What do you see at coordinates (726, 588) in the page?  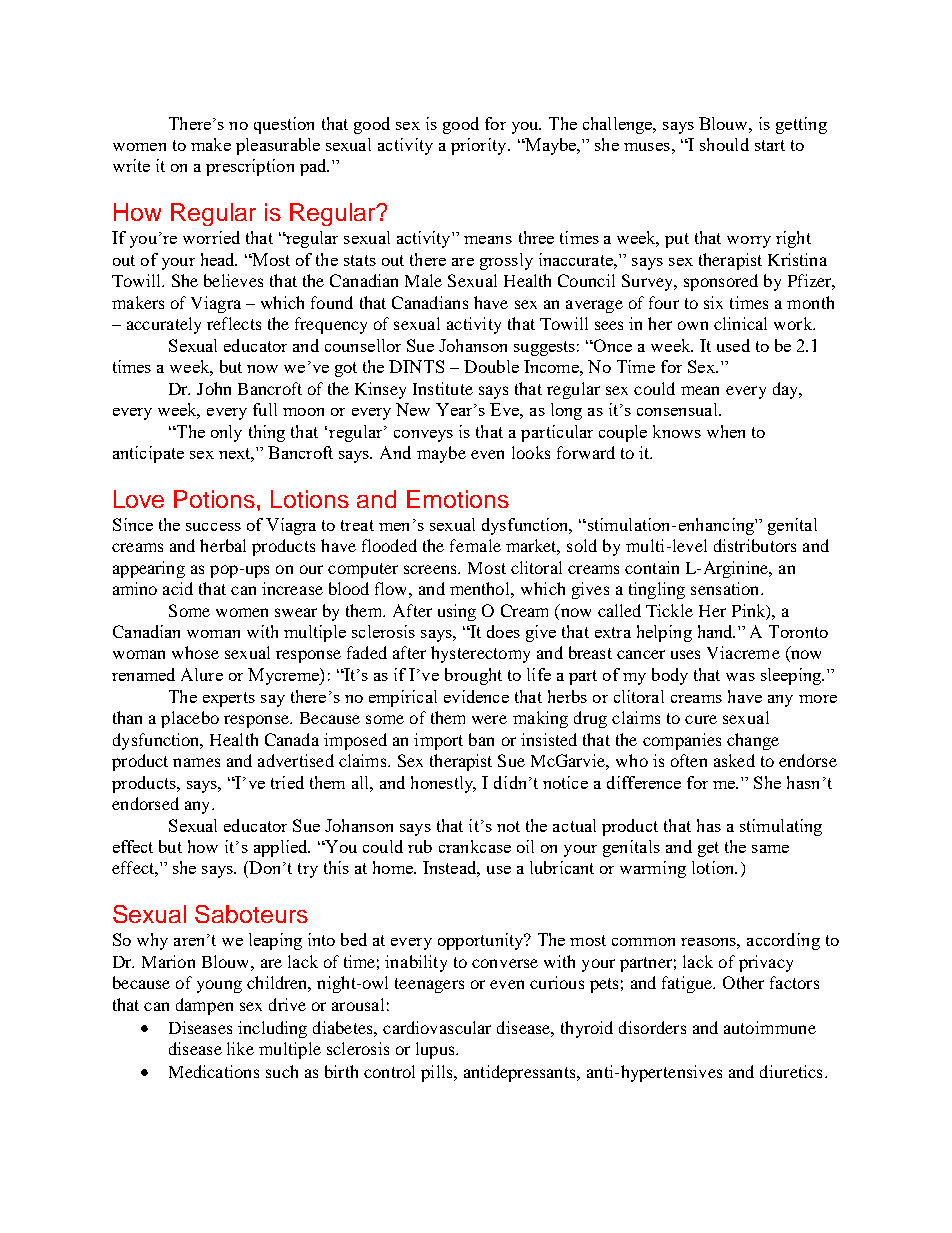 I see `sensation` at bounding box center [726, 588].
